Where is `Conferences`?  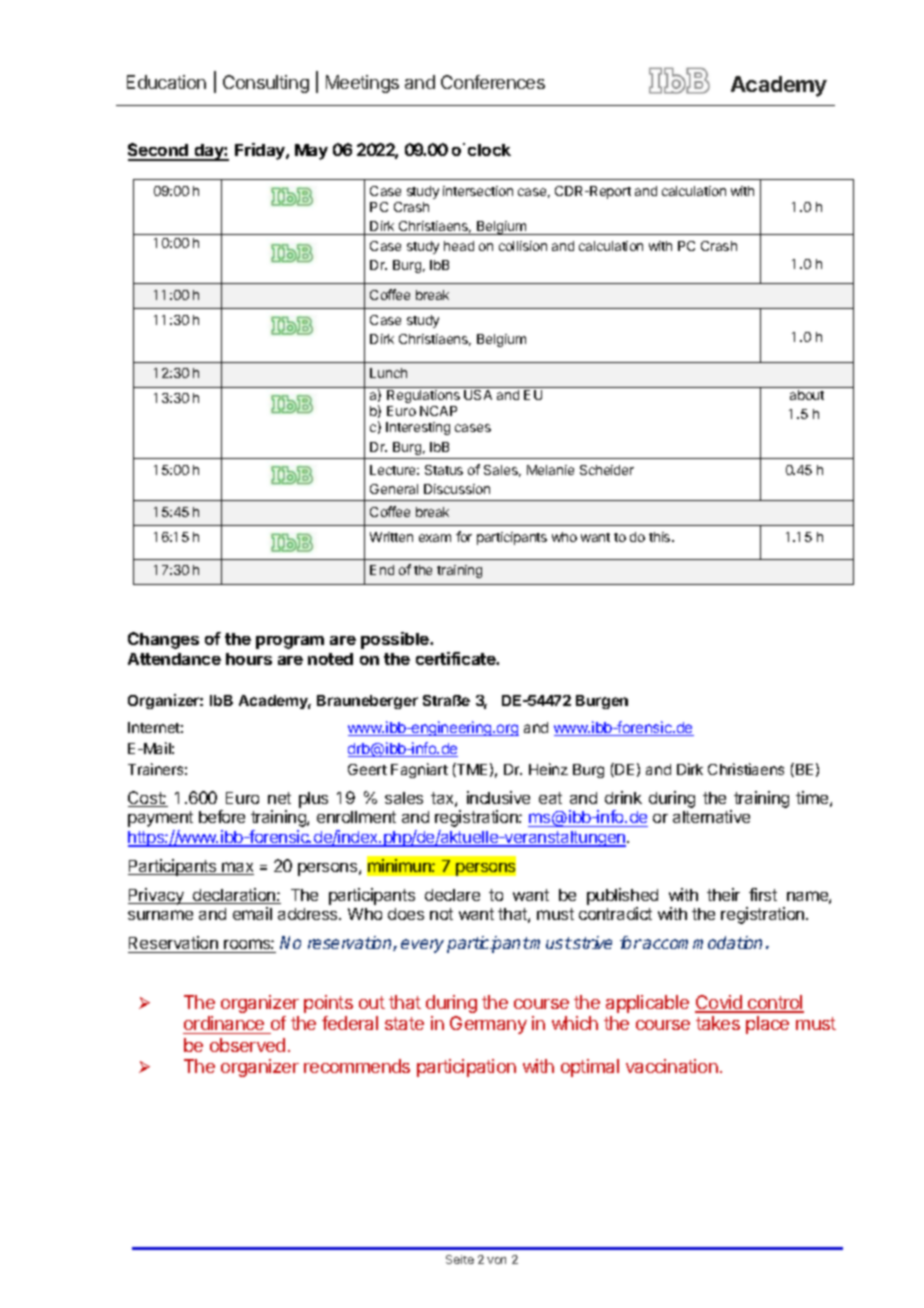 Conferences is located at coordinates (493, 82).
